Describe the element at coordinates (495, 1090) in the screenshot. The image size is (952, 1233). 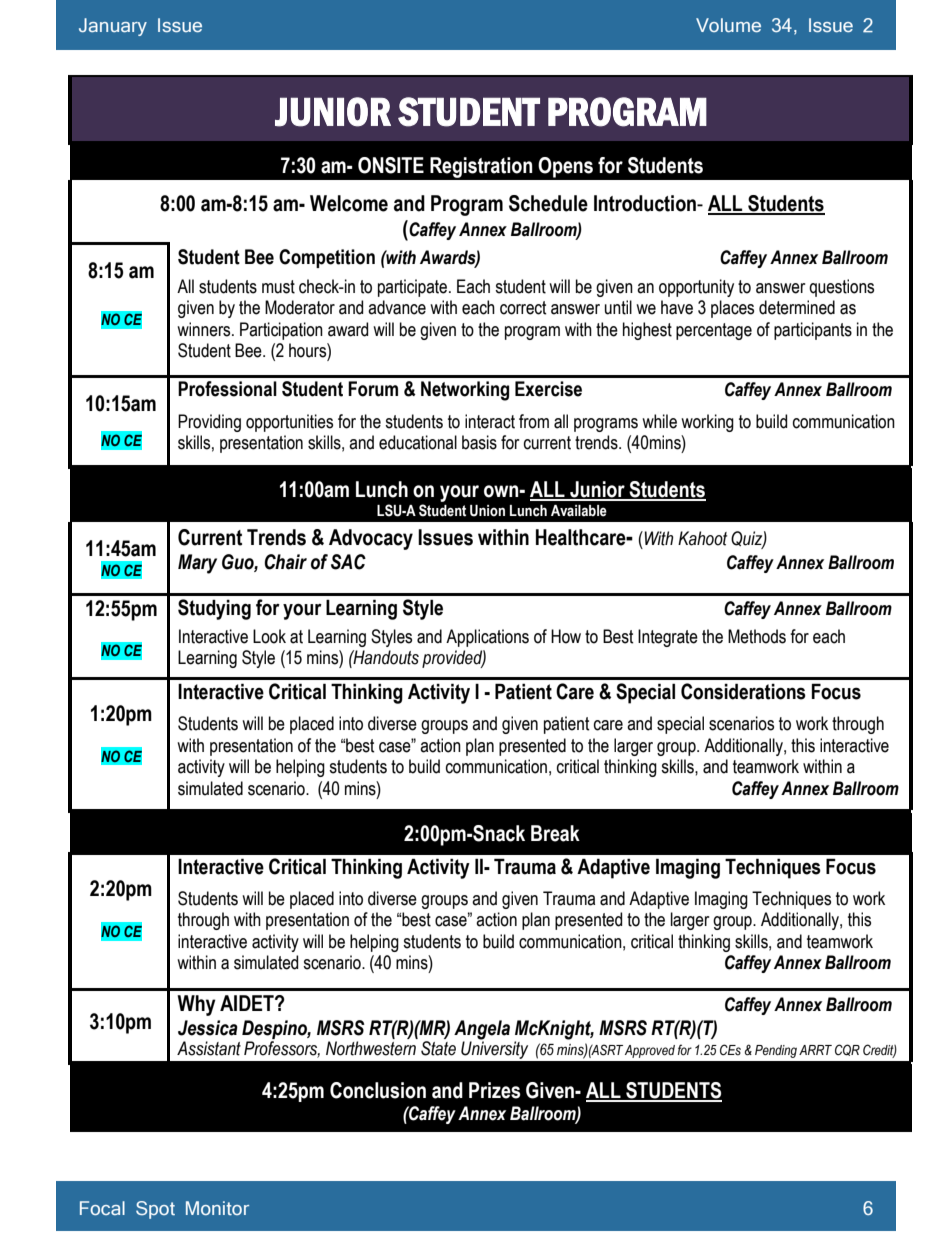
I see `Prizes` at that location.
